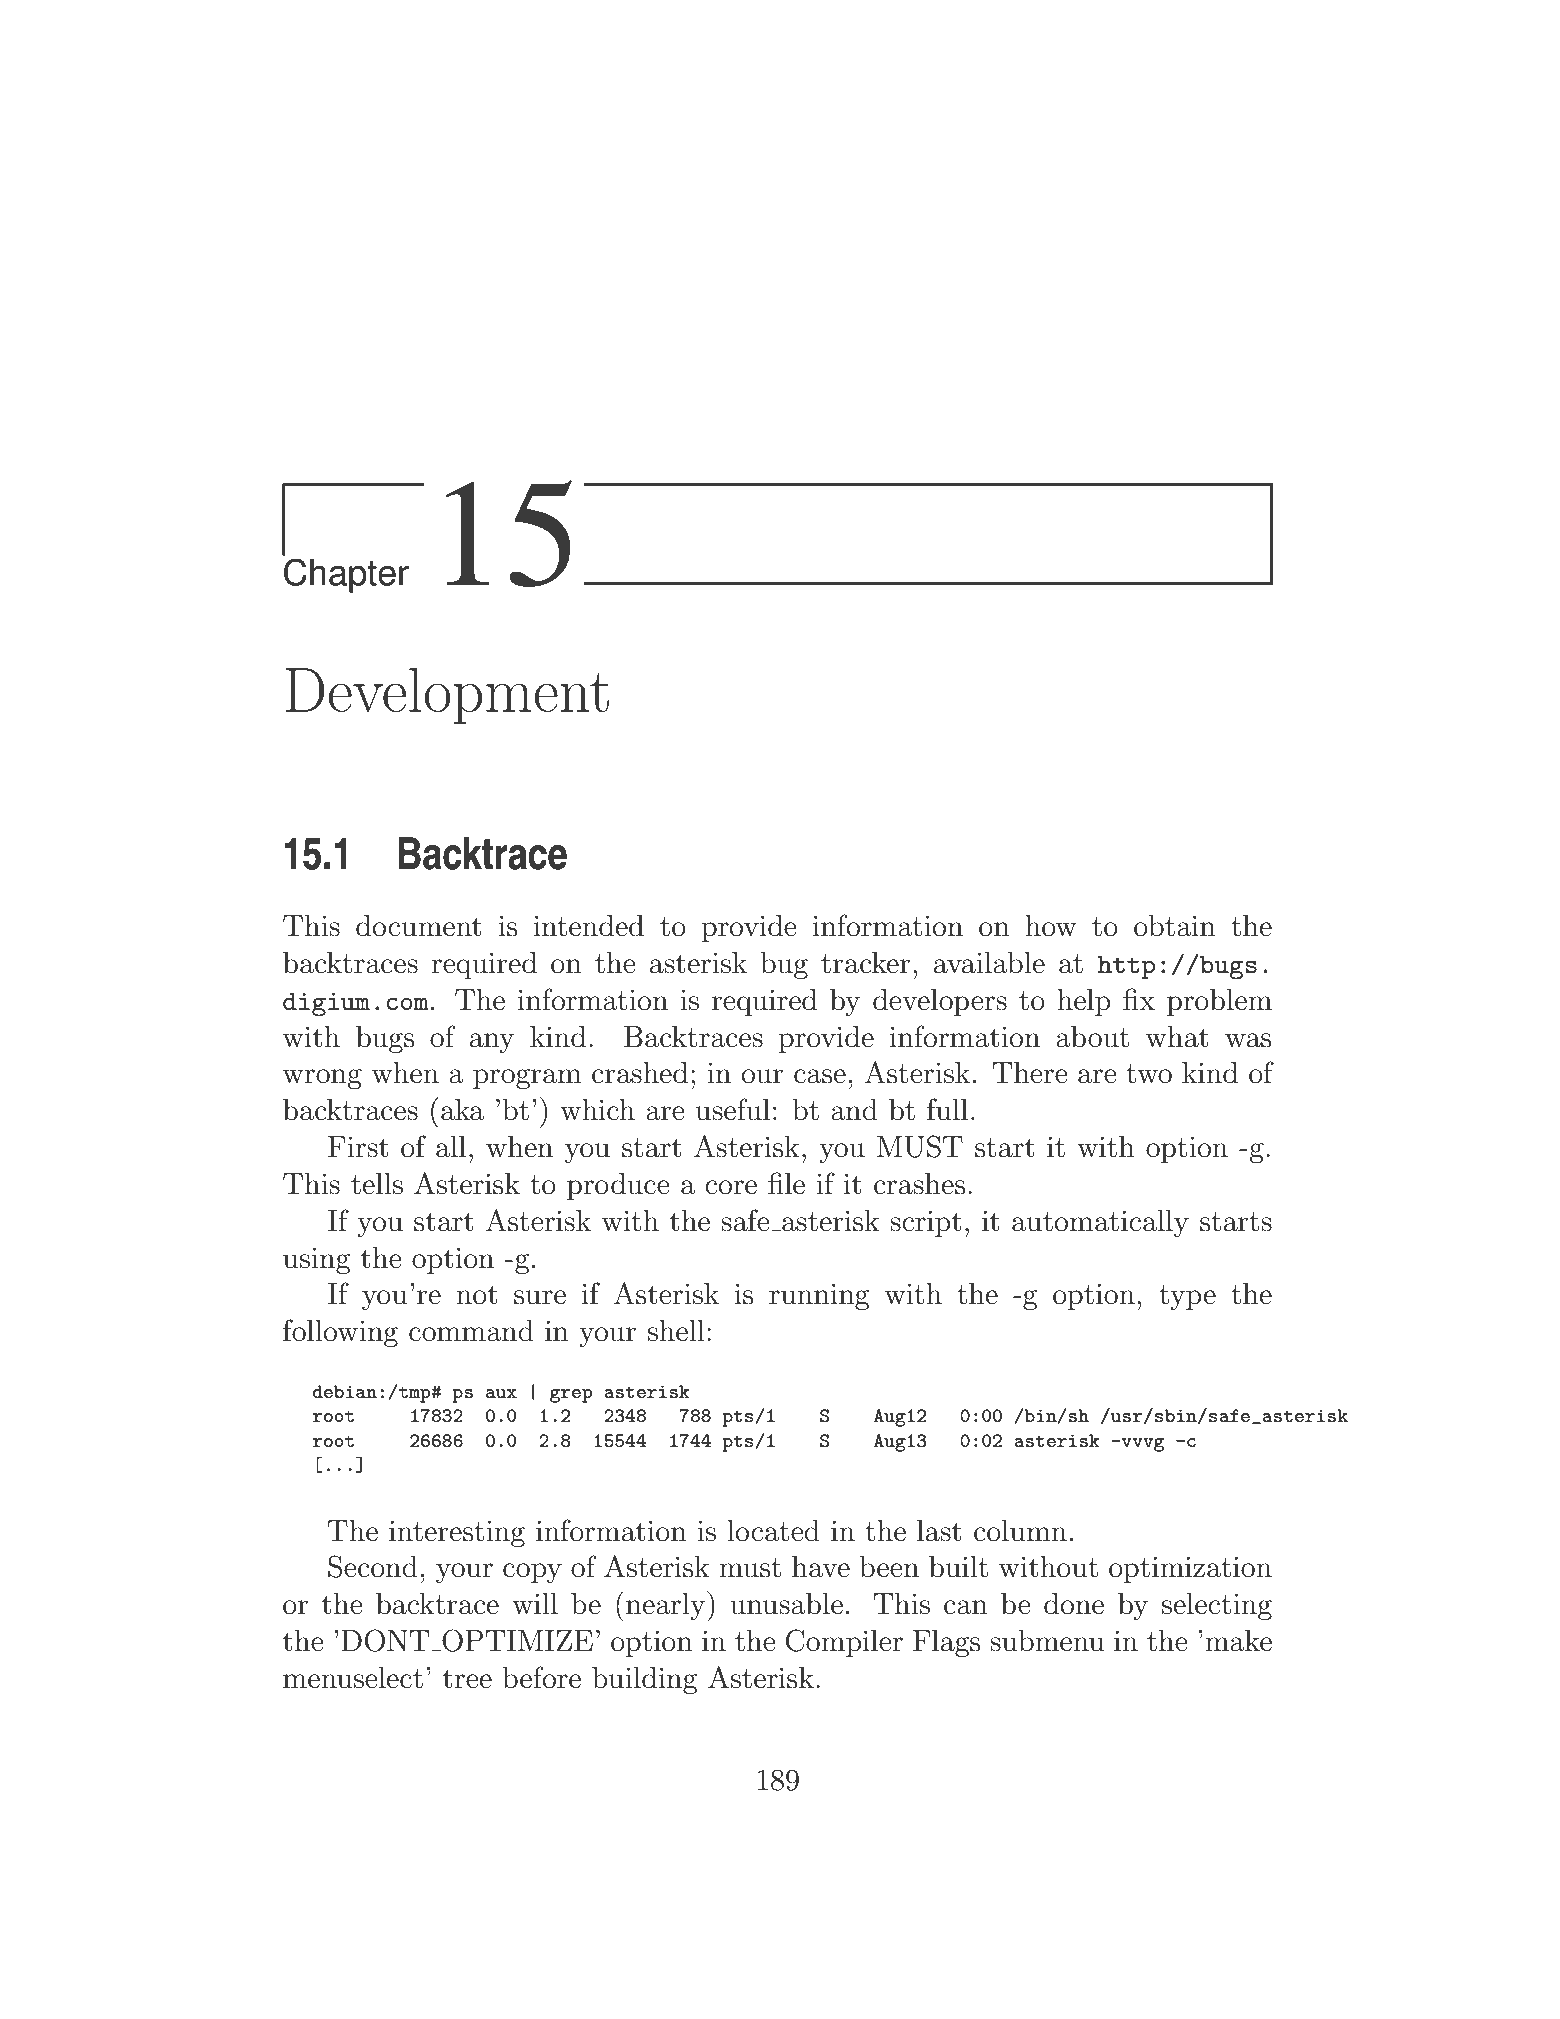  What do you see at coordinates (1149, 1074) in the screenshot?
I see `two` at bounding box center [1149, 1074].
